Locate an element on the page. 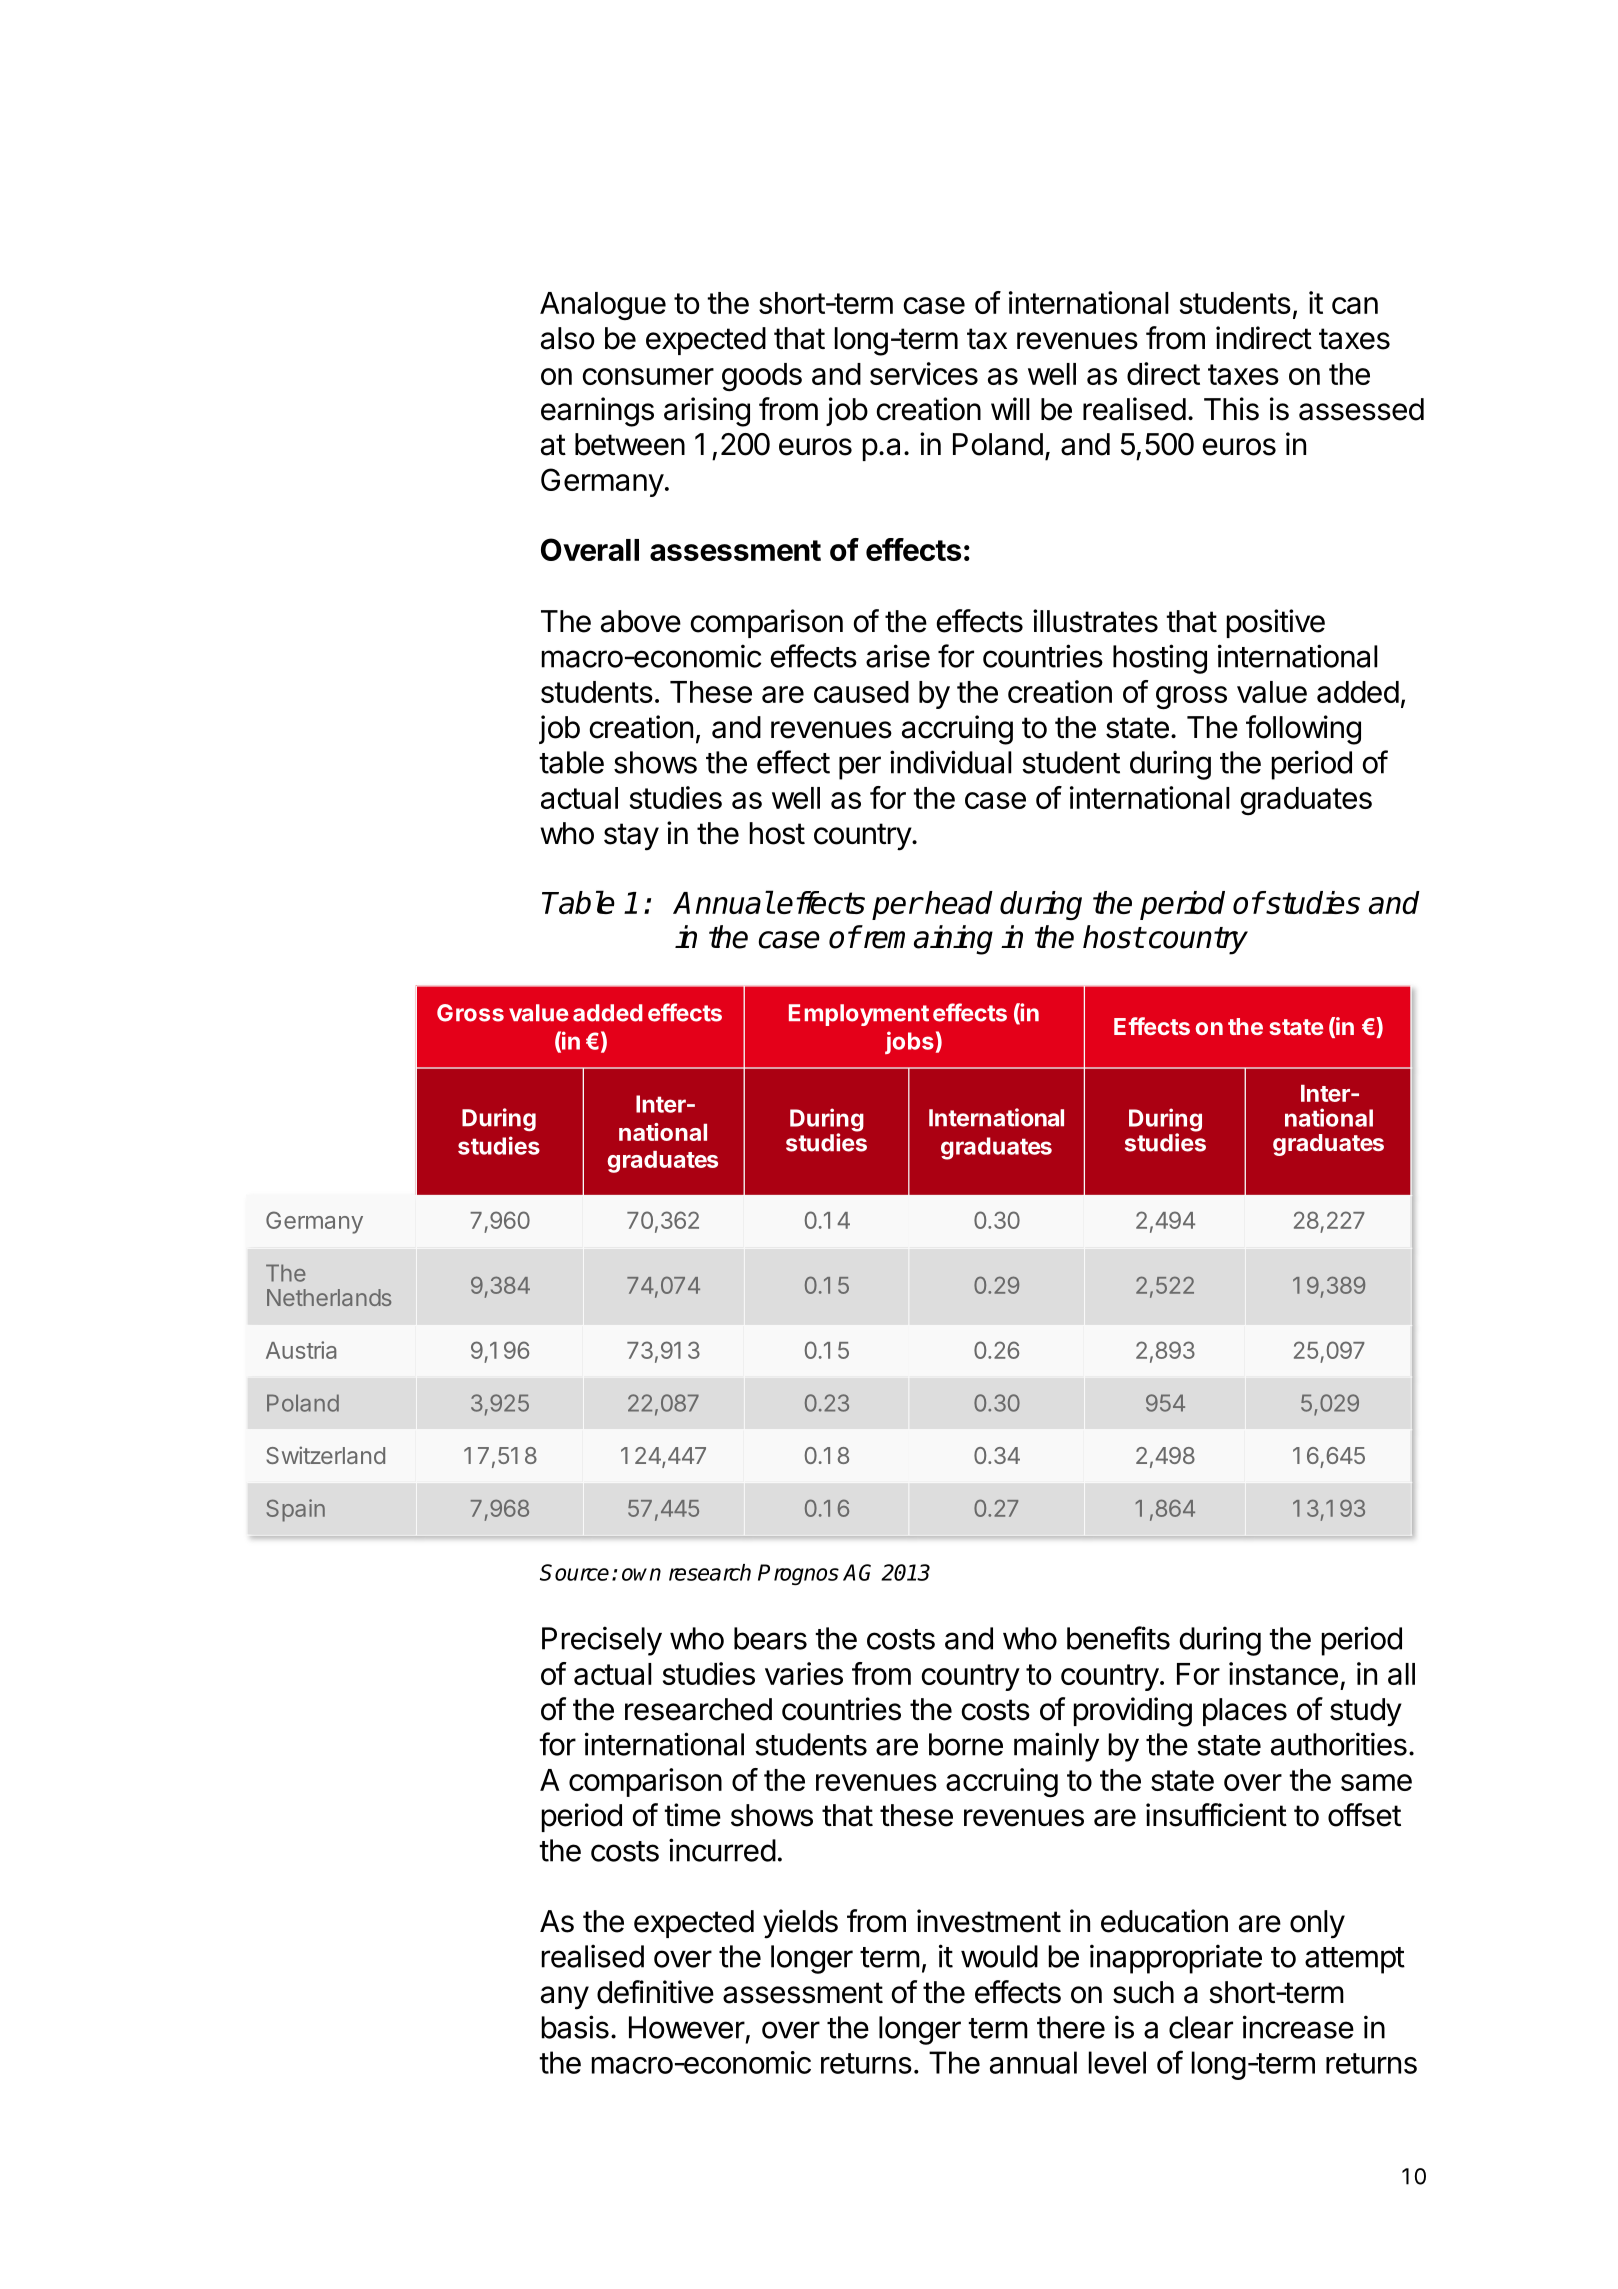 The width and height of the image is (1618, 2289). instance is located at coordinates (1283, 1673).
